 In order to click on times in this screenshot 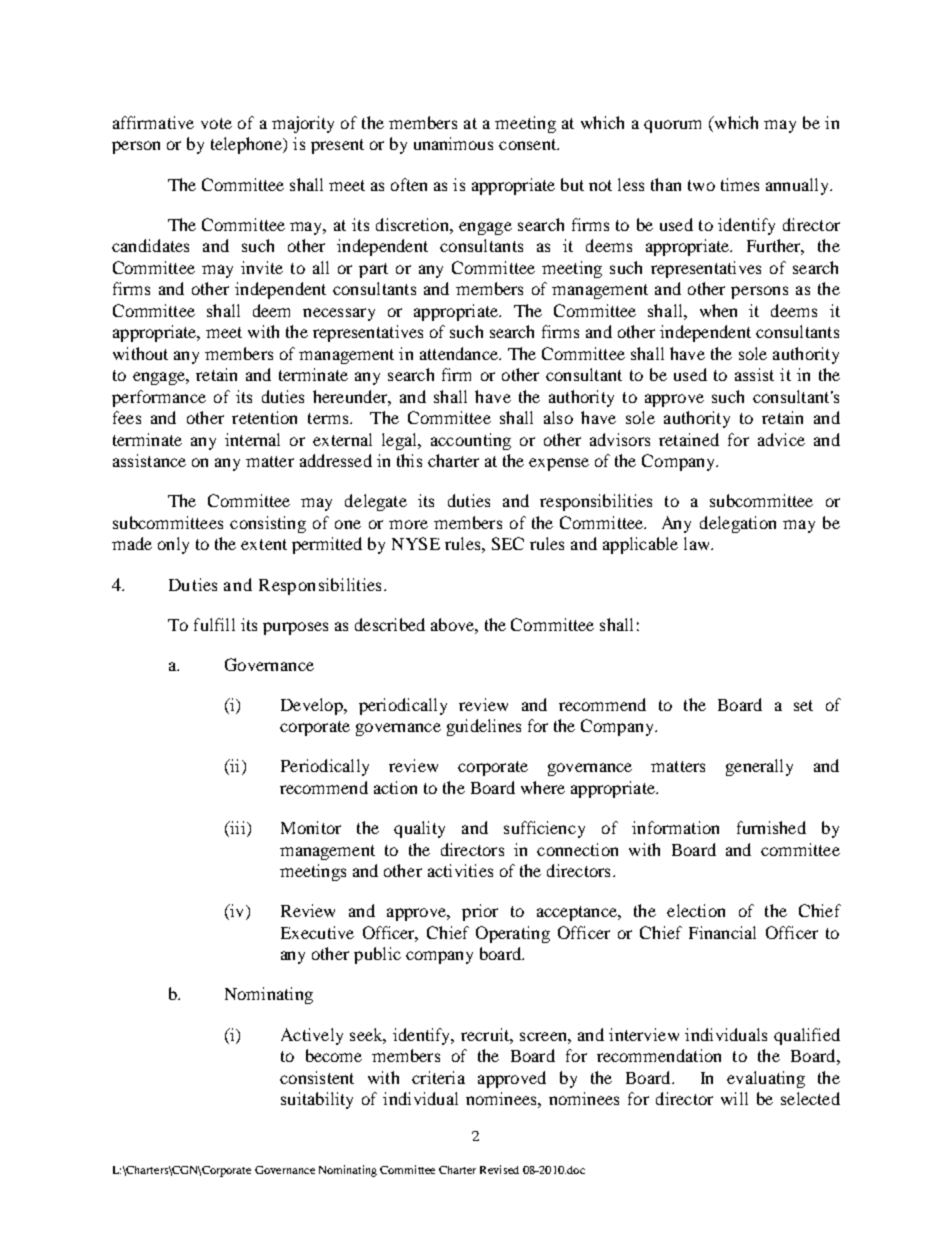, I will do `click(740, 184)`.
